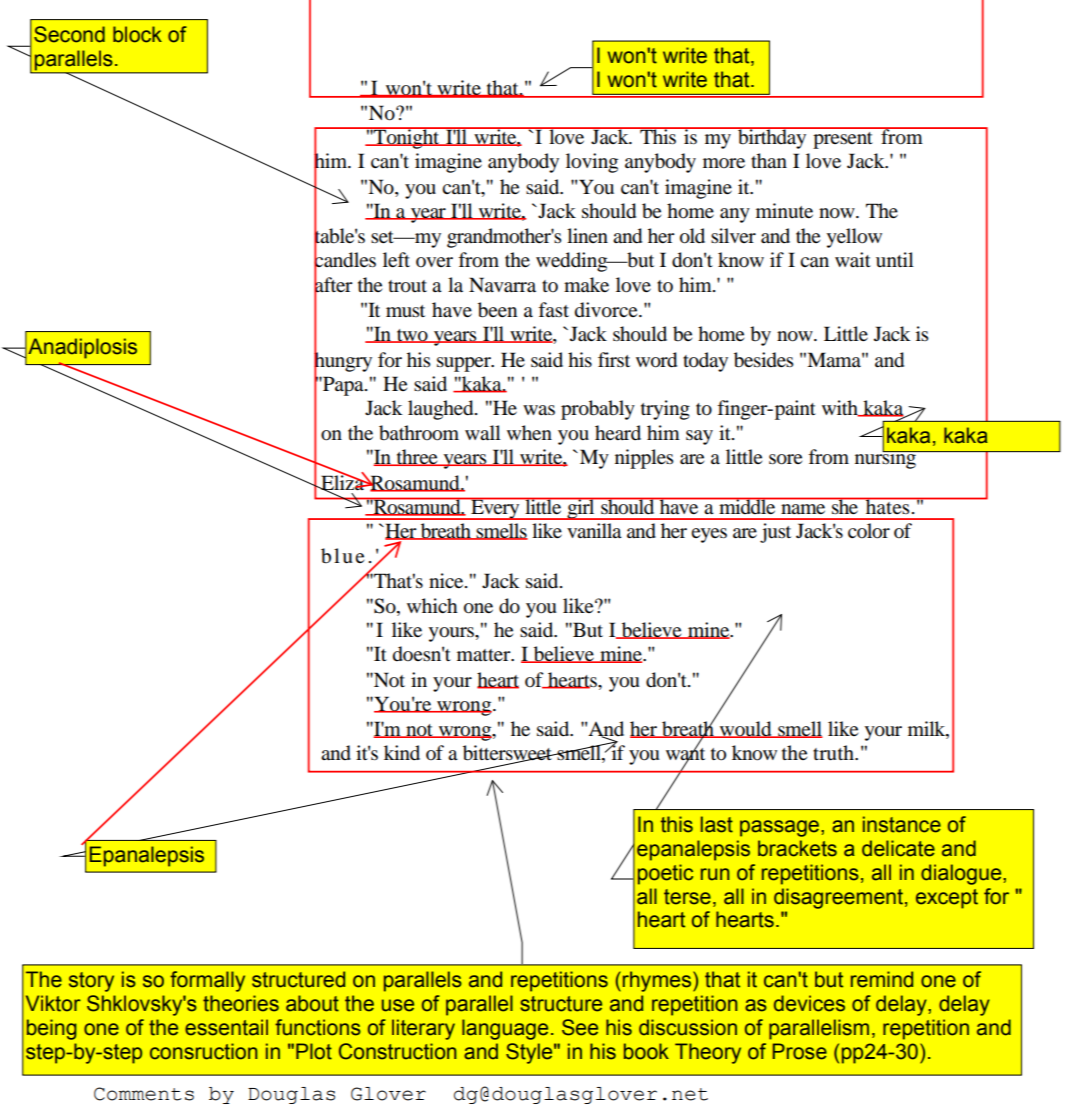  Describe the element at coordinates (769, 161) in the screenshot. I see `than` at that location.
